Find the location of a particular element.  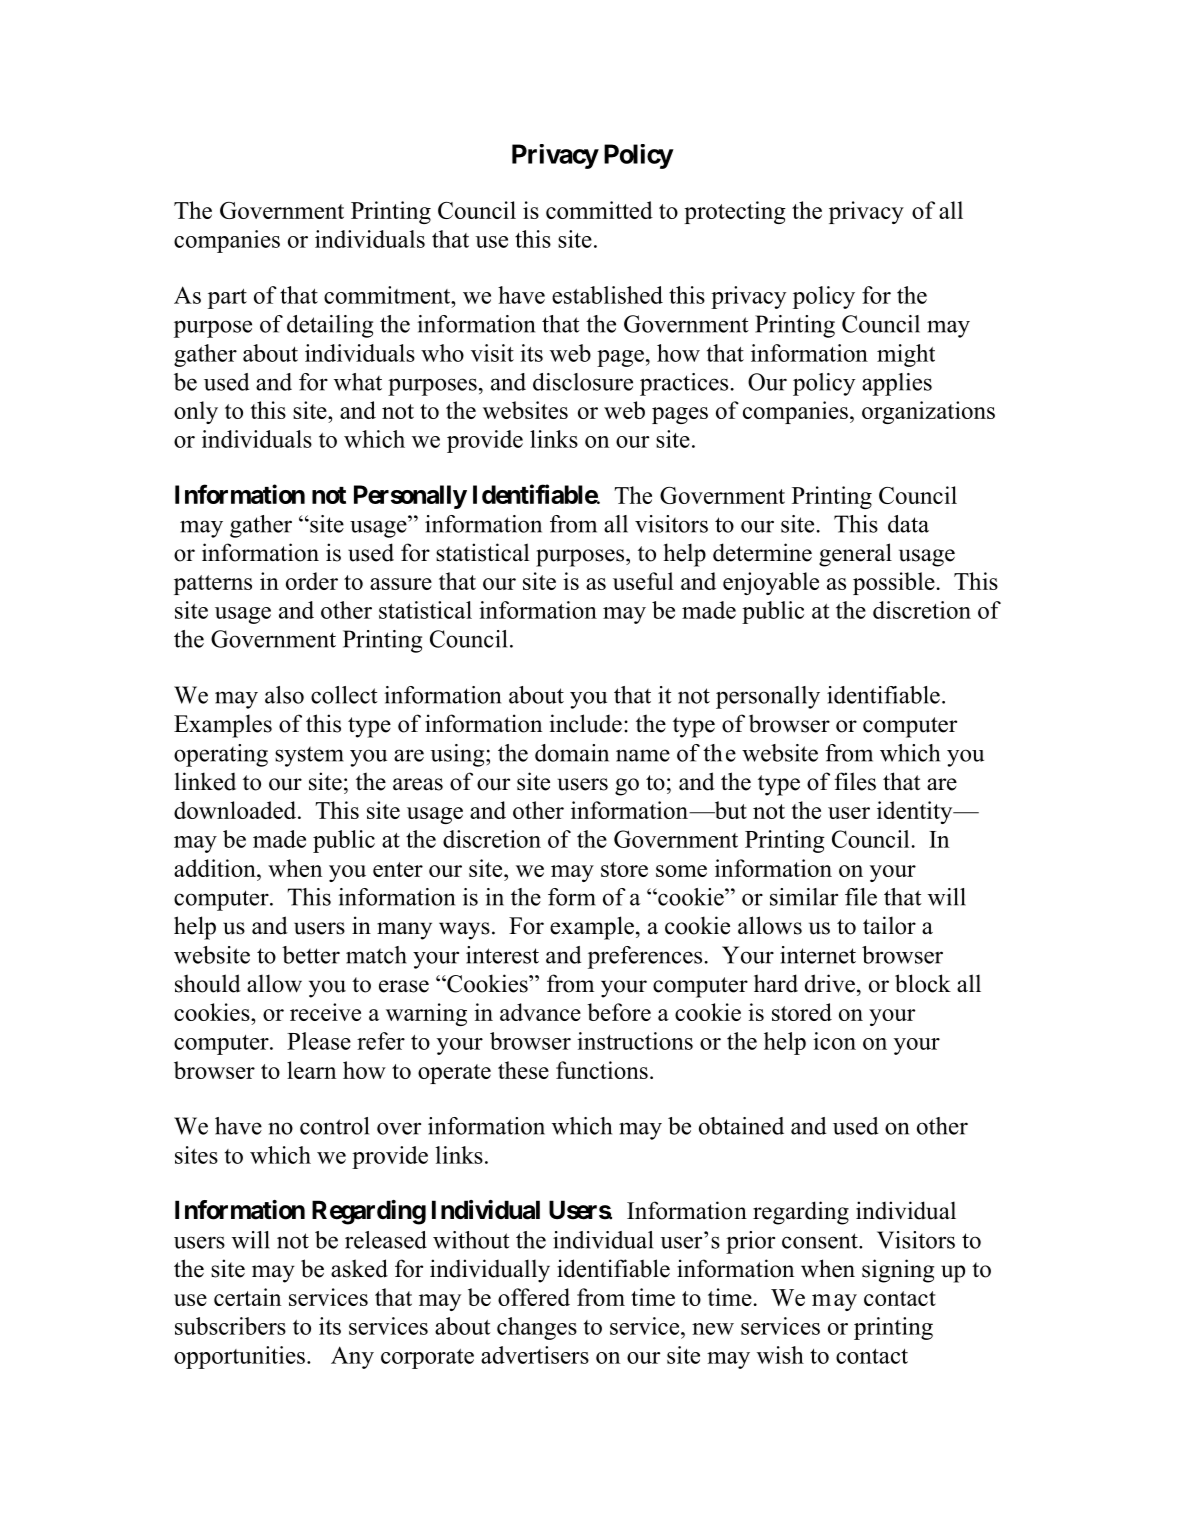

wish is located at coordinates (780, 1355).
